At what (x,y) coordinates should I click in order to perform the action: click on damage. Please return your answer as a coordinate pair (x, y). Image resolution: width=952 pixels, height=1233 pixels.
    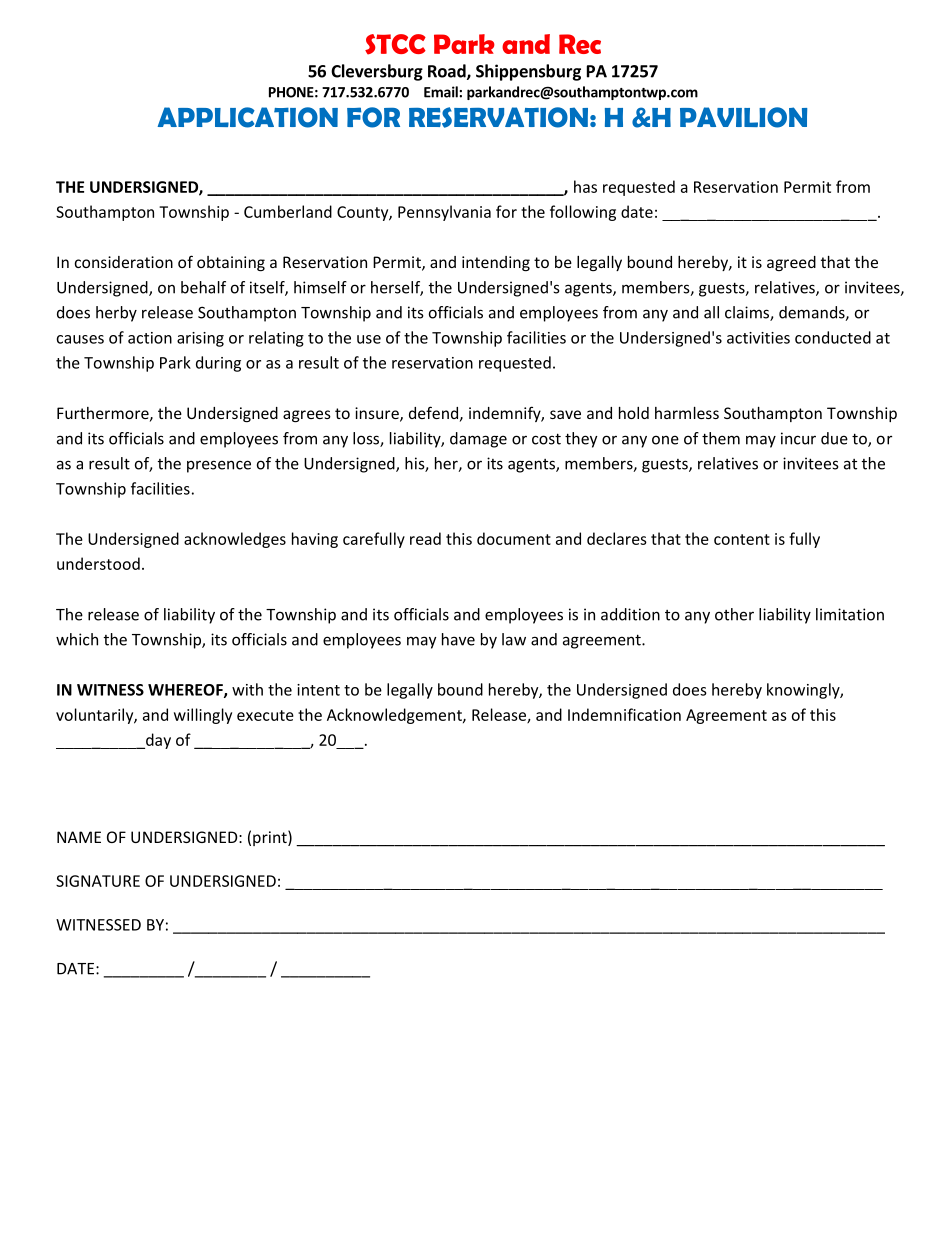
    Looking at the image, I should click on (478, 440).
